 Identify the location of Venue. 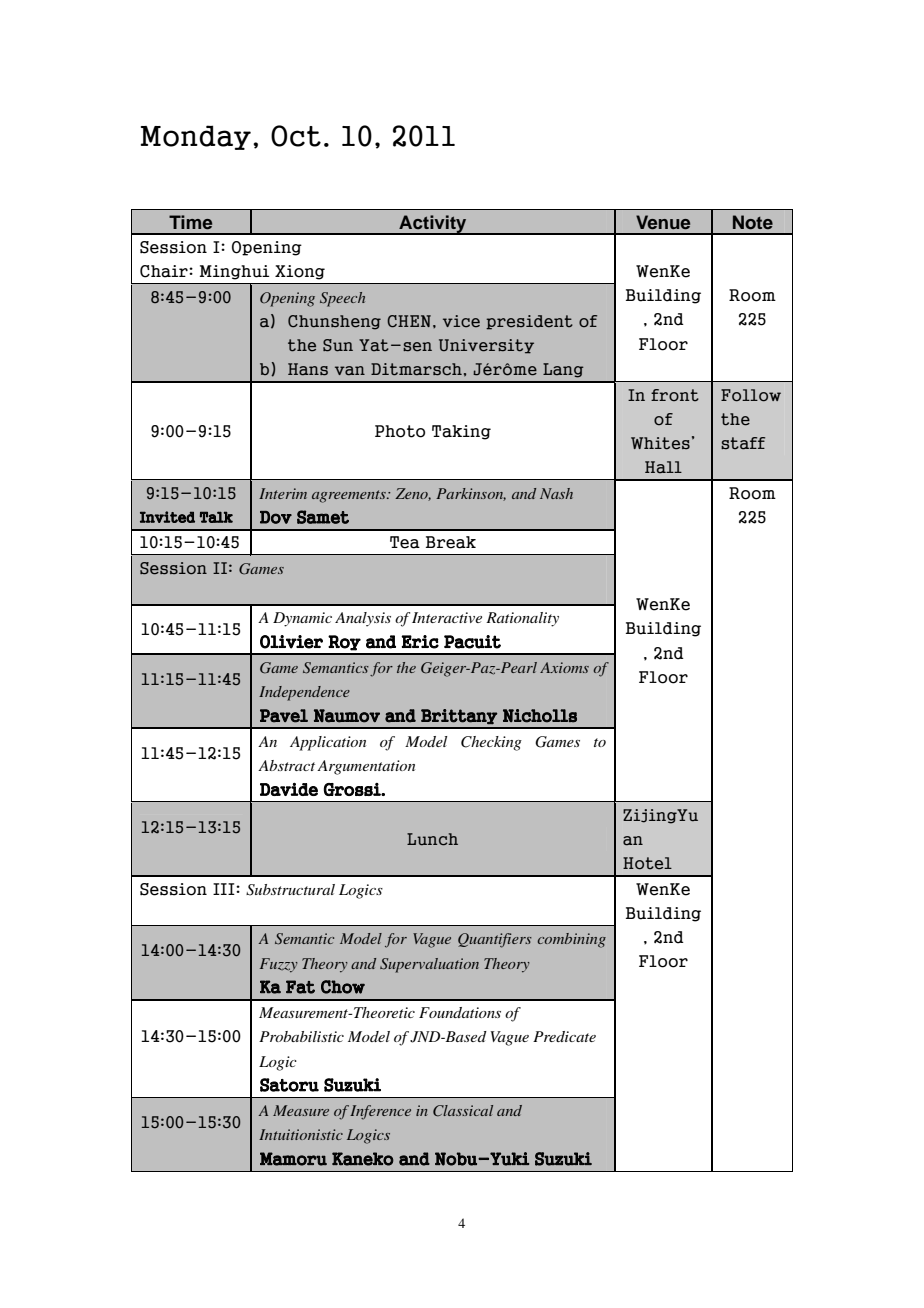
(663, 222).
